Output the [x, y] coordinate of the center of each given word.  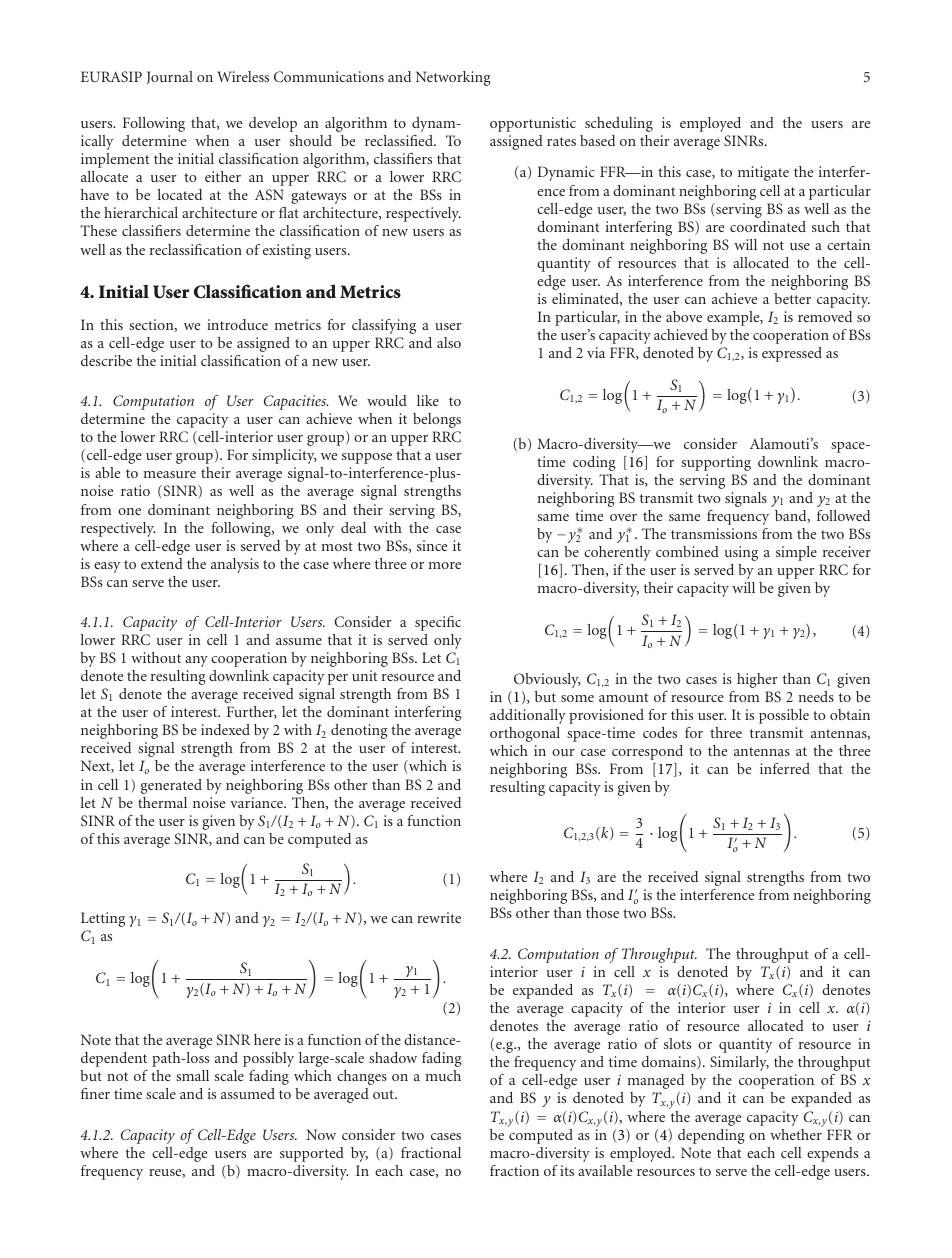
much [443, 1075]
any [196, 661]
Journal [169, 77]
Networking [453, 78]
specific [438, 623]
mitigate [763, 173]
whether [796, 1133]
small [192, 1075]
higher [757, 680]
